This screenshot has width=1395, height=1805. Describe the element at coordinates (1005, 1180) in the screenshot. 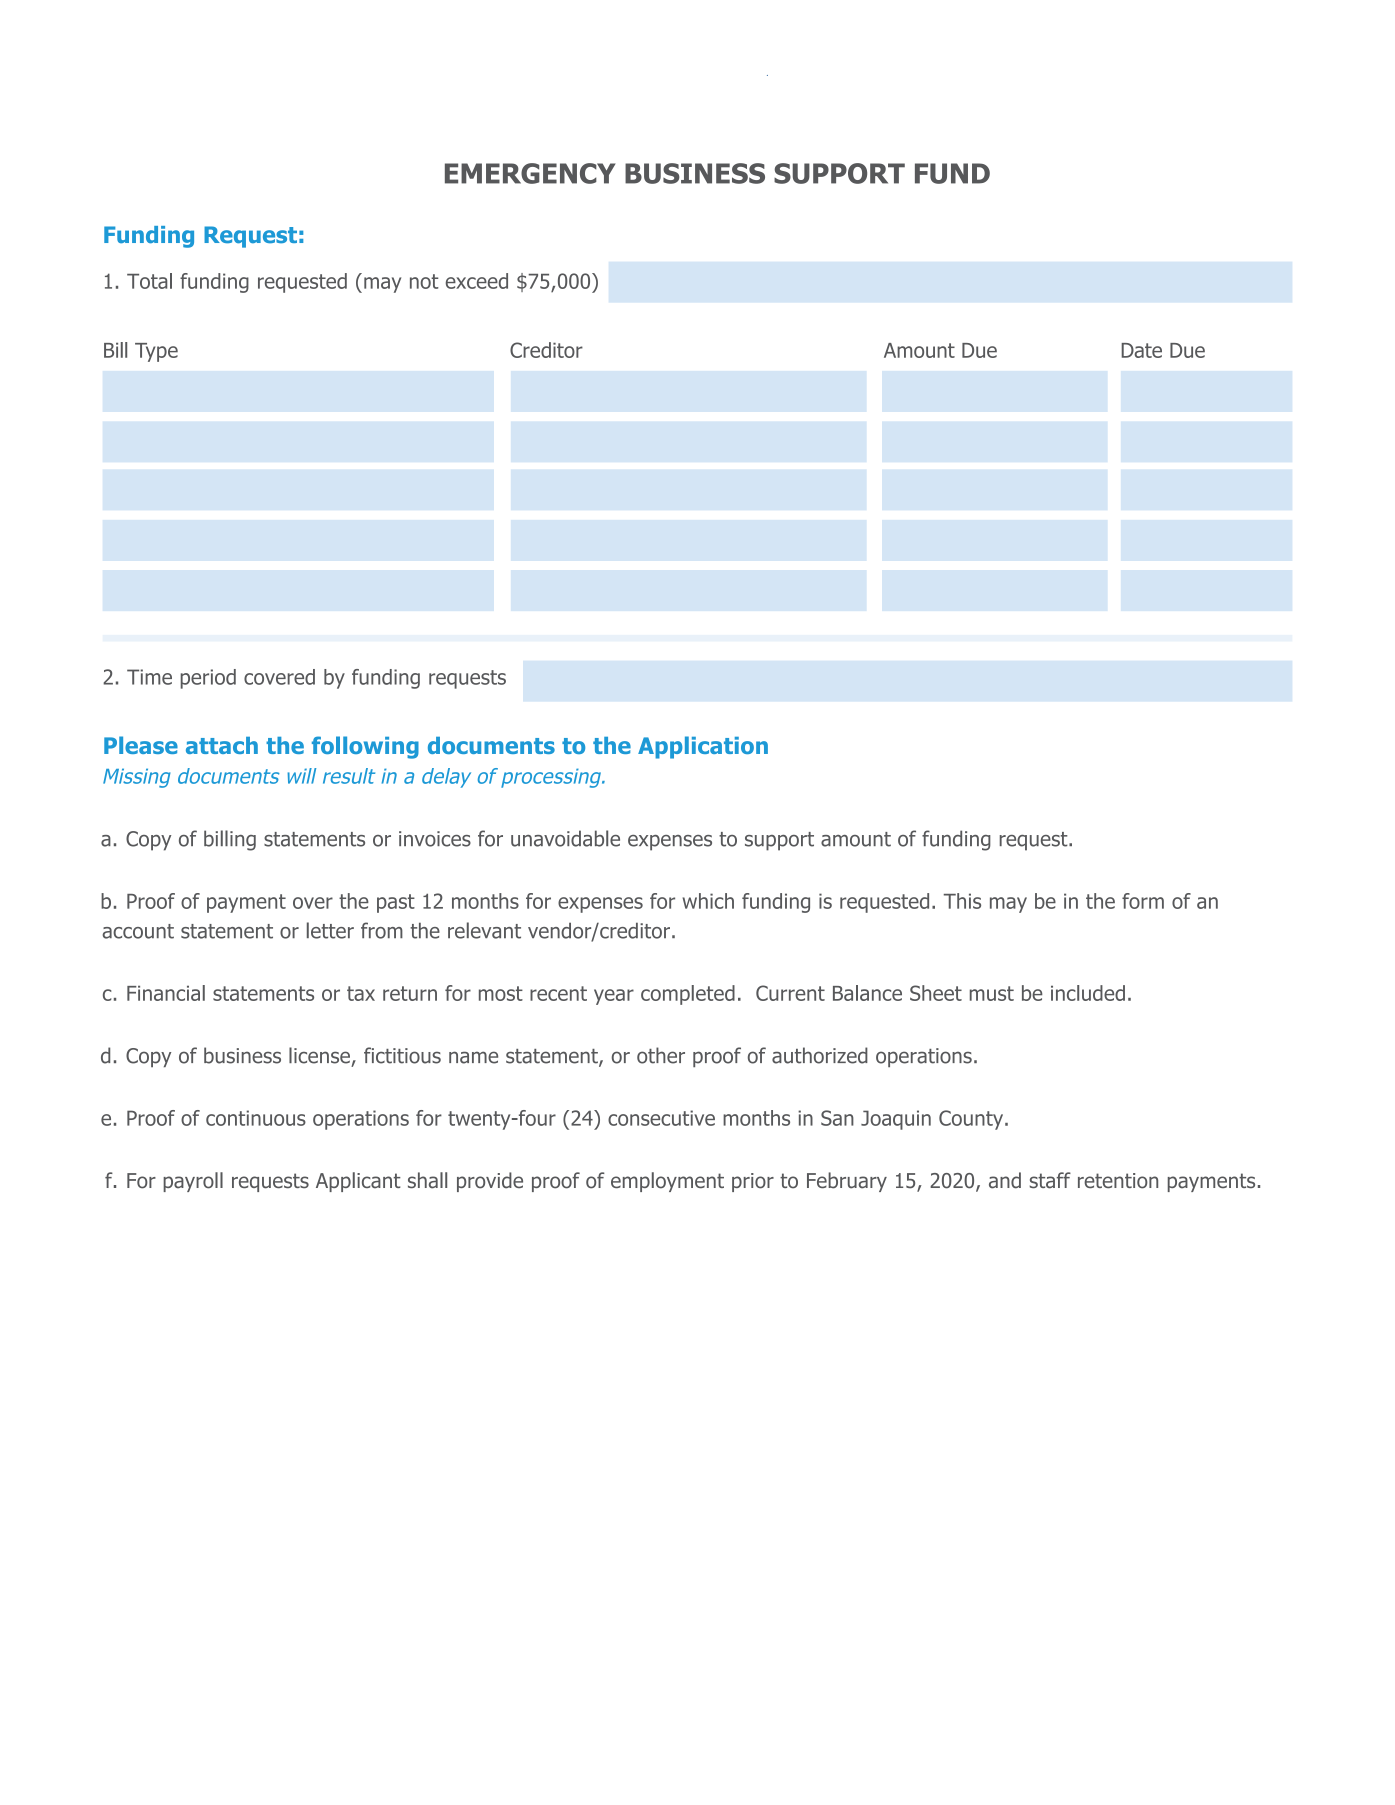

I see `and` at that location.
